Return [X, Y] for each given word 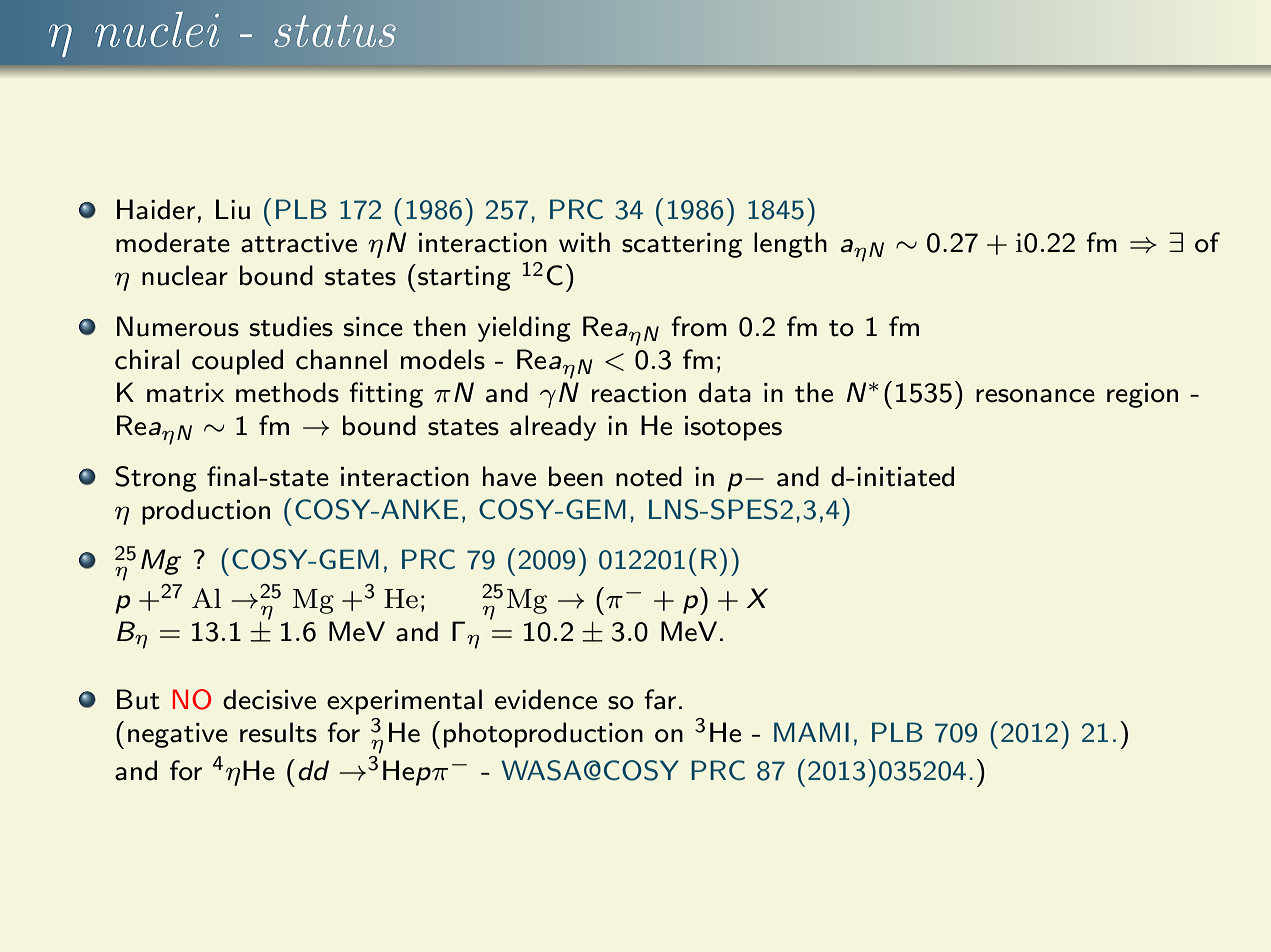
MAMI [811, 732]
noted [649, 476]
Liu [233, 209]
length [790, 245]
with [584, 242]
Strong [156, 479]
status [335, 31]
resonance [1035, 396]
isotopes [733, 428]
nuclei [157, 29]
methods [287, 392]
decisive [269, 699]
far [660, 699]
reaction [639, 393]
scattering [682, 245]
